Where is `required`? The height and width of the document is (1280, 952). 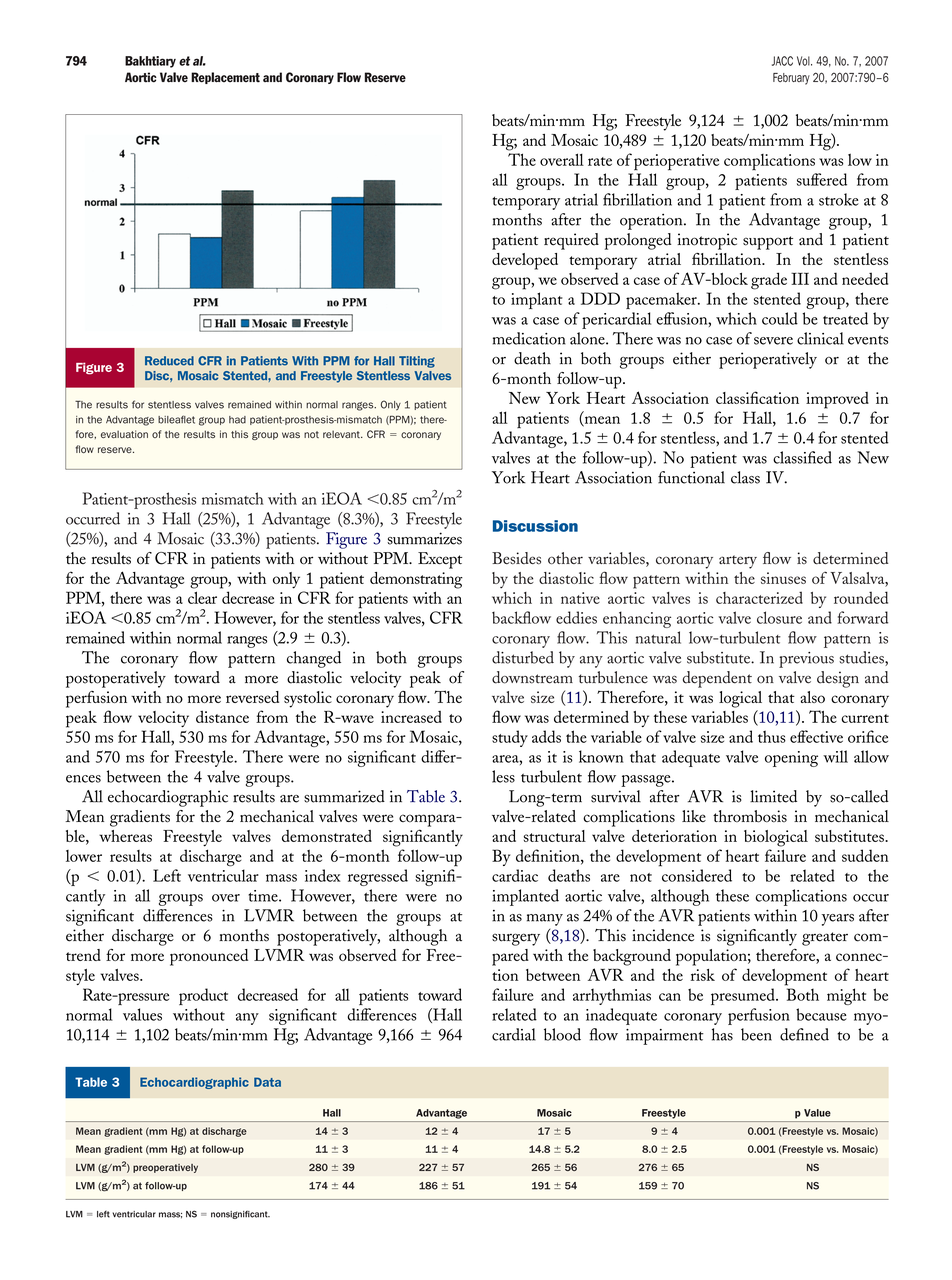
required is located at coordinates (571, 241).
